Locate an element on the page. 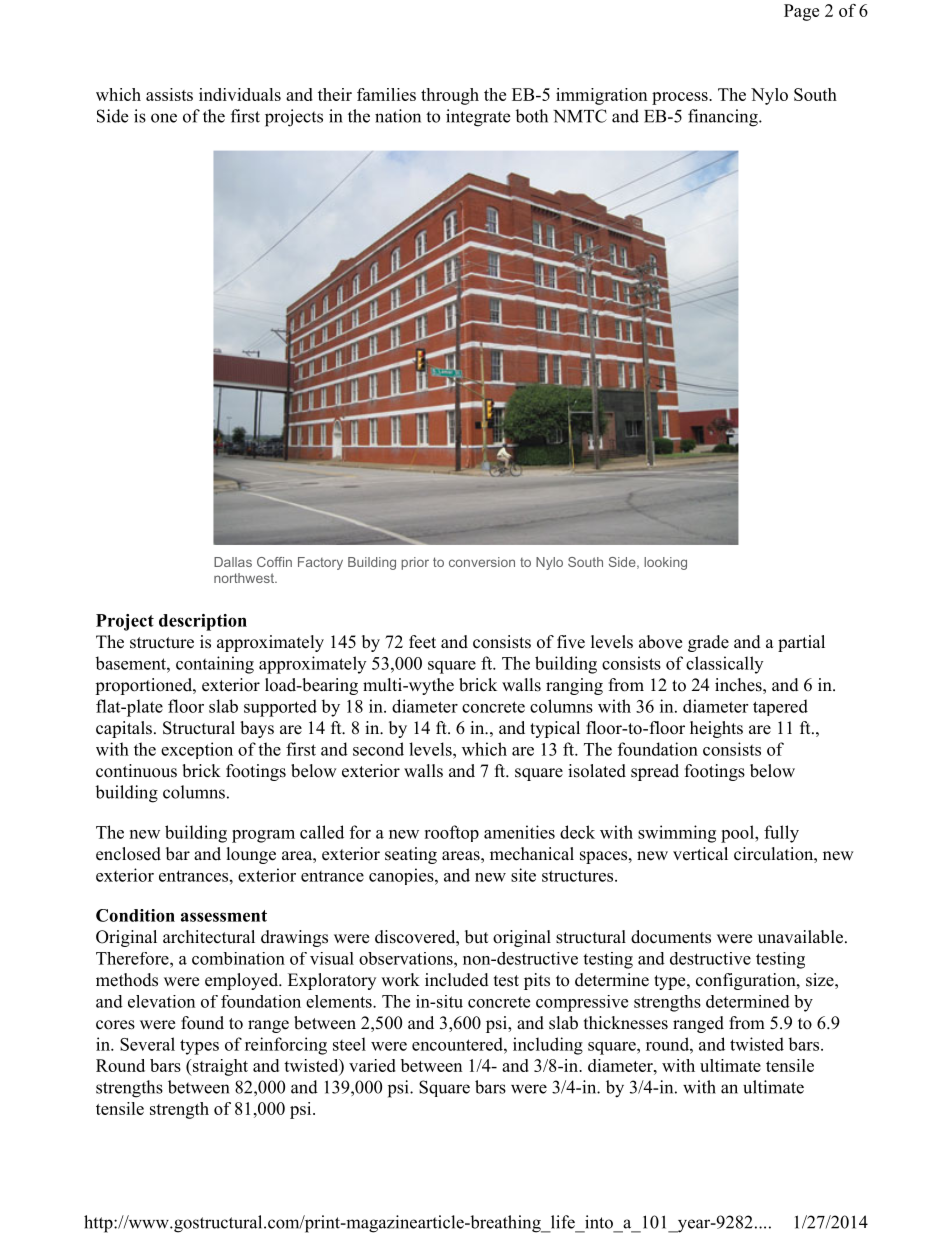 Image resolution: width=952 pixels, height=1233 pixels. encountered is located at coordinates (458, 1044).
